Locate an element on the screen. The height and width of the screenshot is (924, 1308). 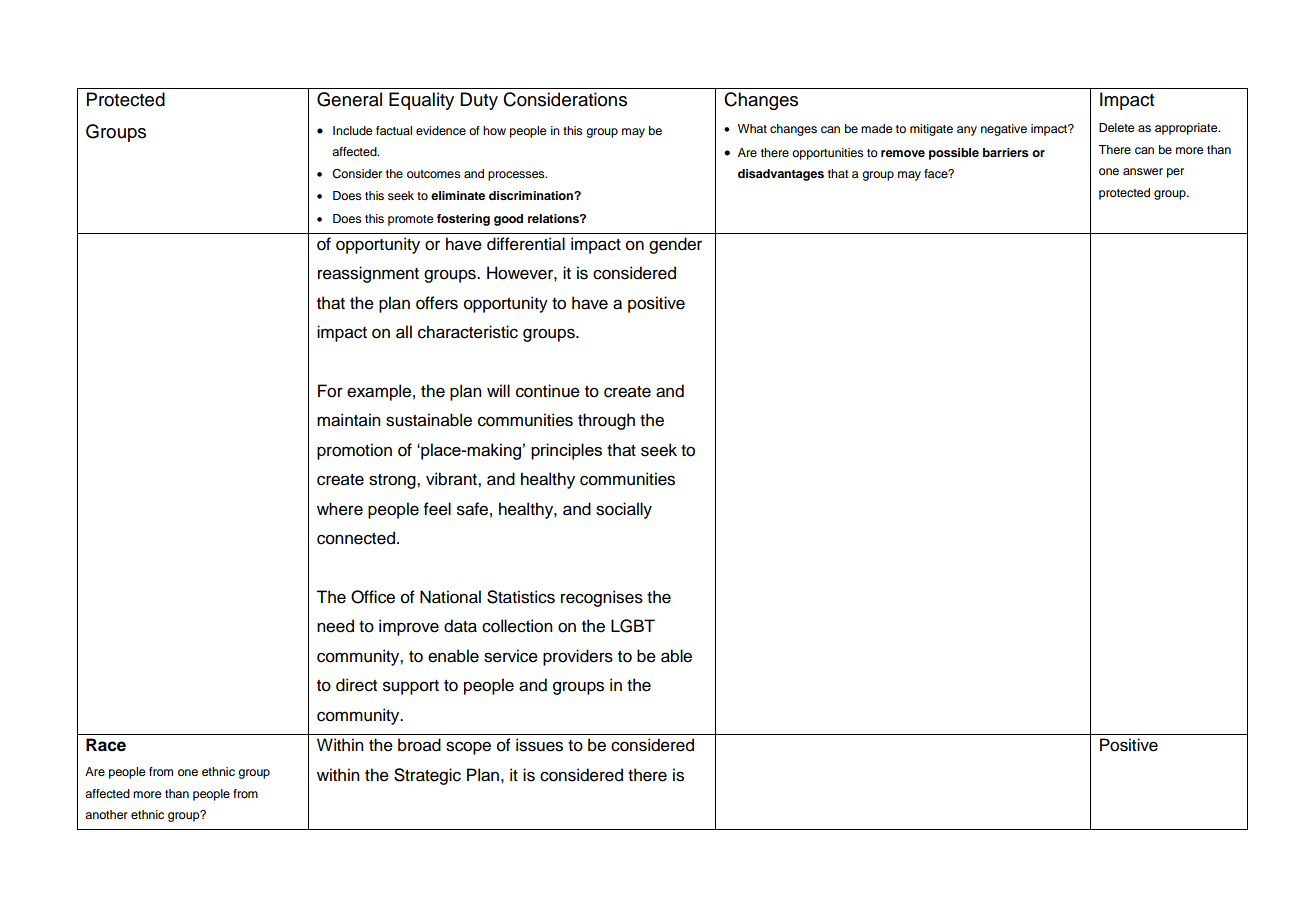
negative is located at coordinates (1004, 130).
